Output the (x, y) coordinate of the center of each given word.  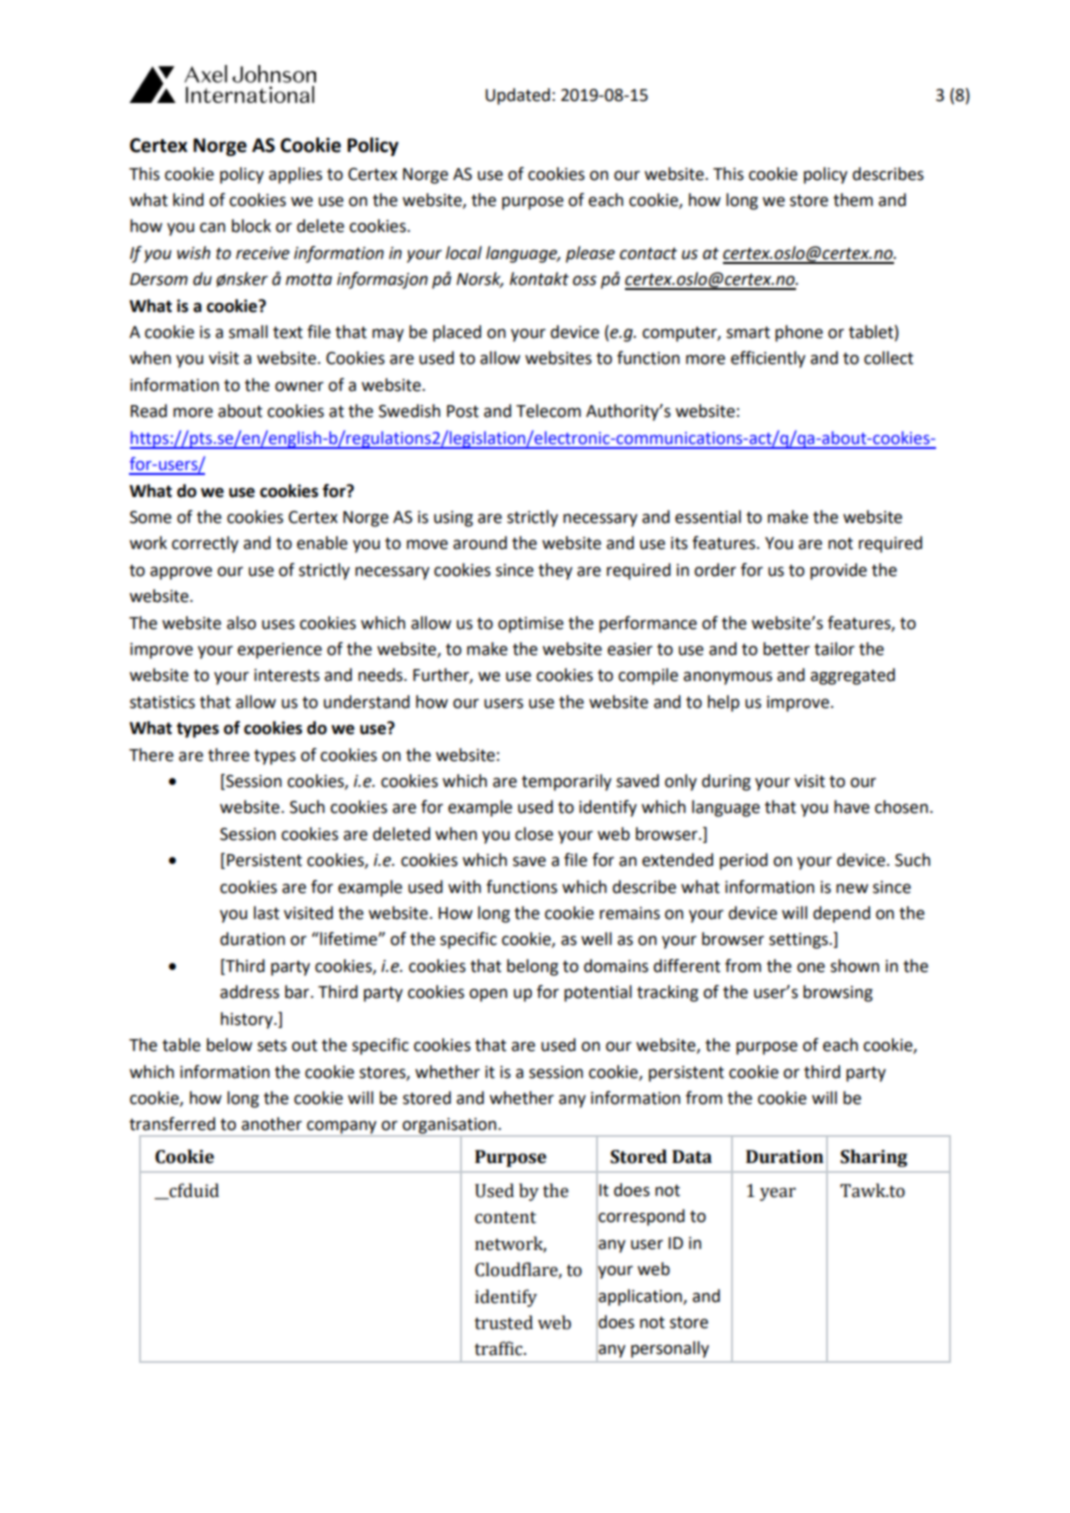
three (229, 755)
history (248, 1020)
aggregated (852, 676)
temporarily (567, 782)
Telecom (548, 411)
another (271, 1124)
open (488, 995)
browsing (838, 993)
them (853, 200)
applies (295, 175)
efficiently (768, 359)
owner (299, 387)
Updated (517, 96)
